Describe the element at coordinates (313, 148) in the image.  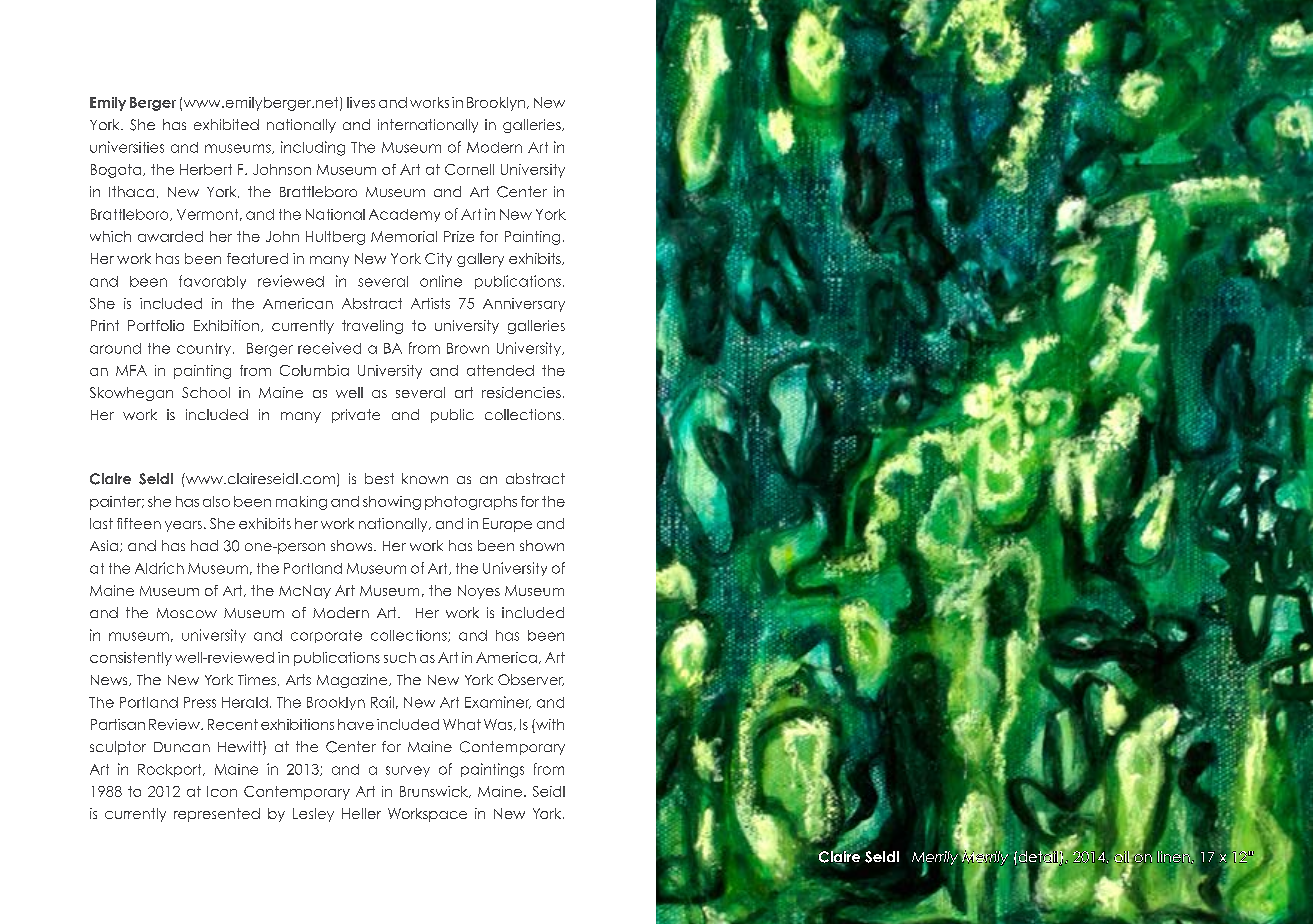
I see `including` at that location.
